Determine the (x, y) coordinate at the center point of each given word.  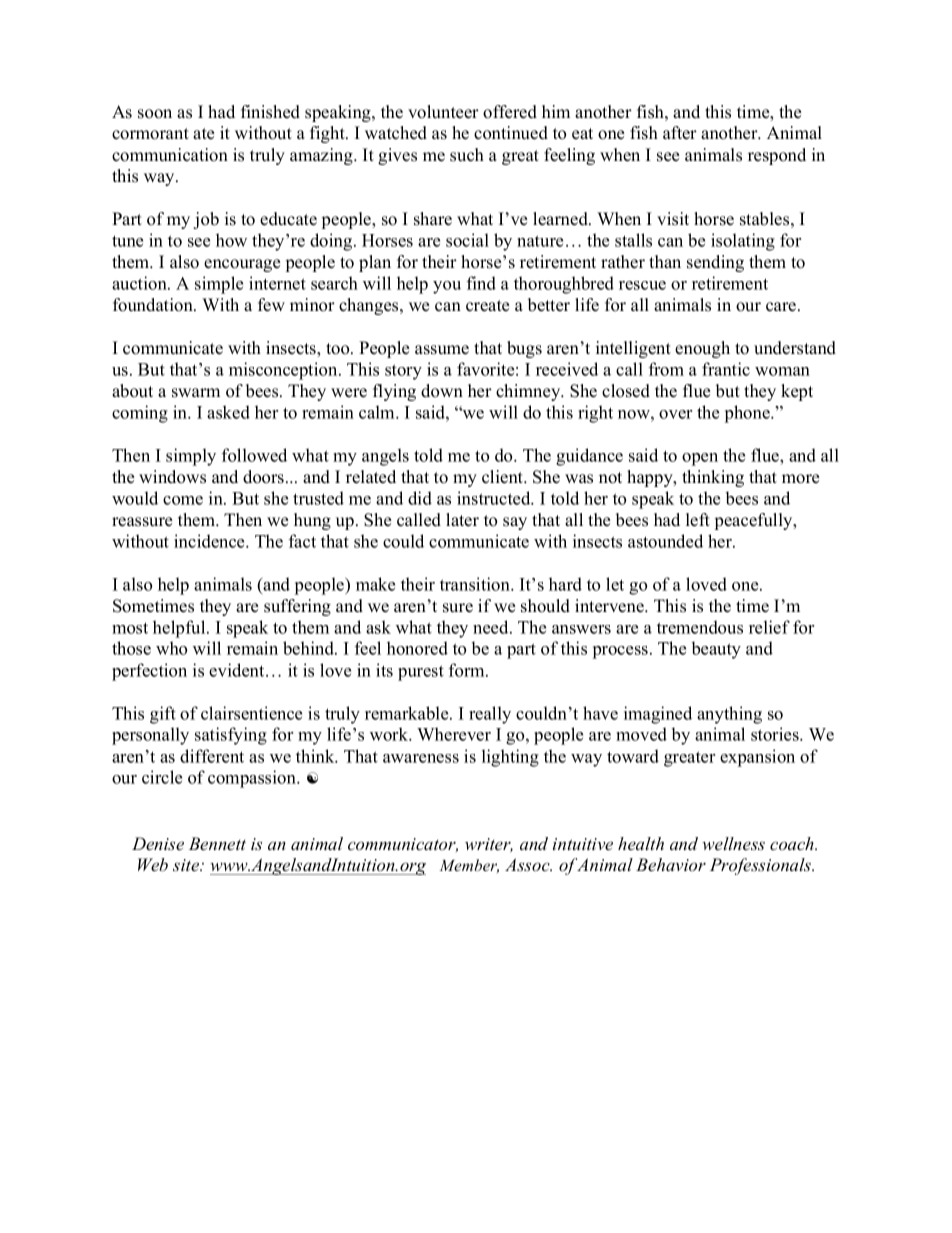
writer (489, 845)
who (171, 648)
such (467, 155)
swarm (196, 393)
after (680, 133)
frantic (726, 369)
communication (170, 155)
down (442, 391)
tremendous (700, 627)
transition (476, 584)
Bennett (217, 844)
